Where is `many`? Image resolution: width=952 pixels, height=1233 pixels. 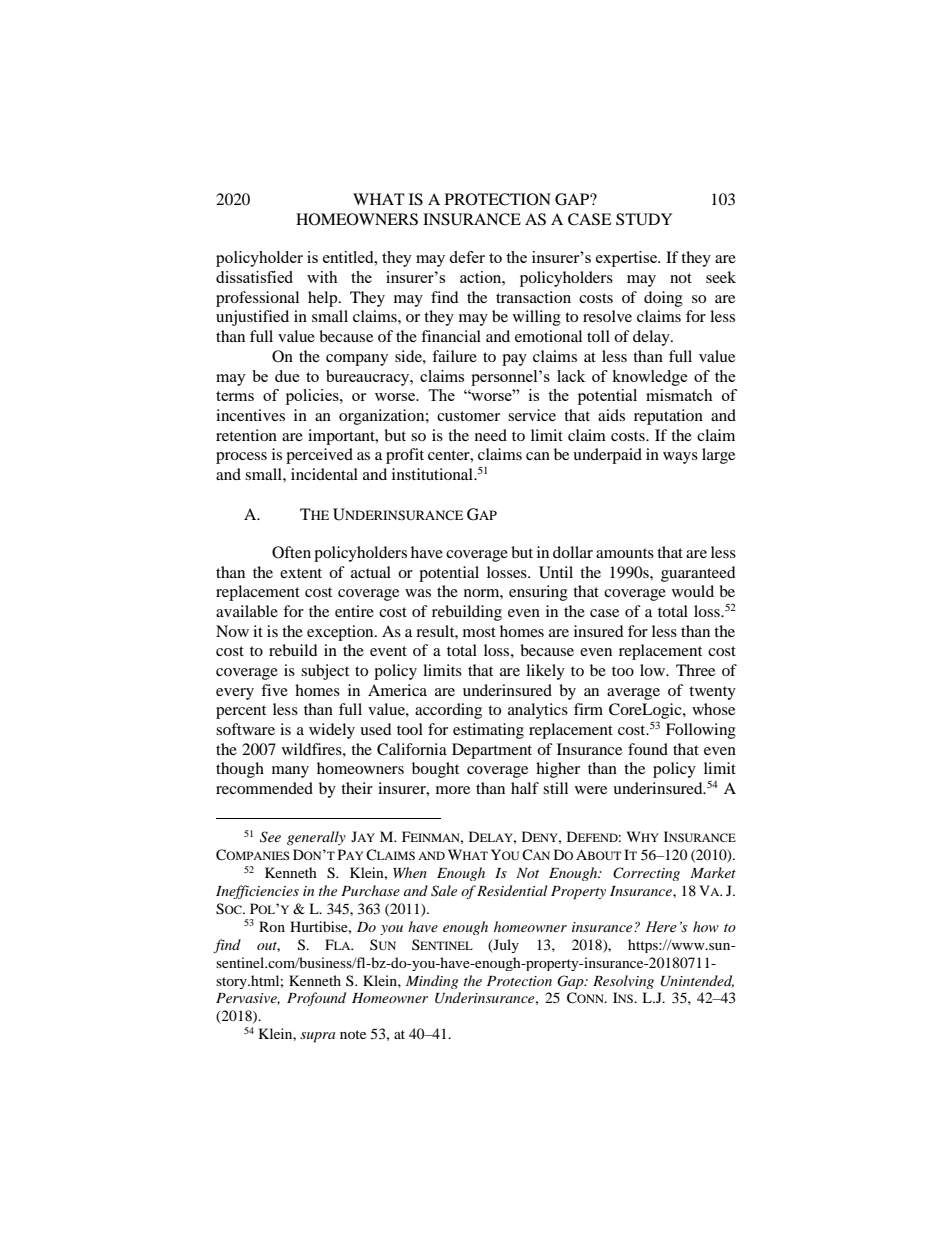
many is located at coordinates (290, 772).
